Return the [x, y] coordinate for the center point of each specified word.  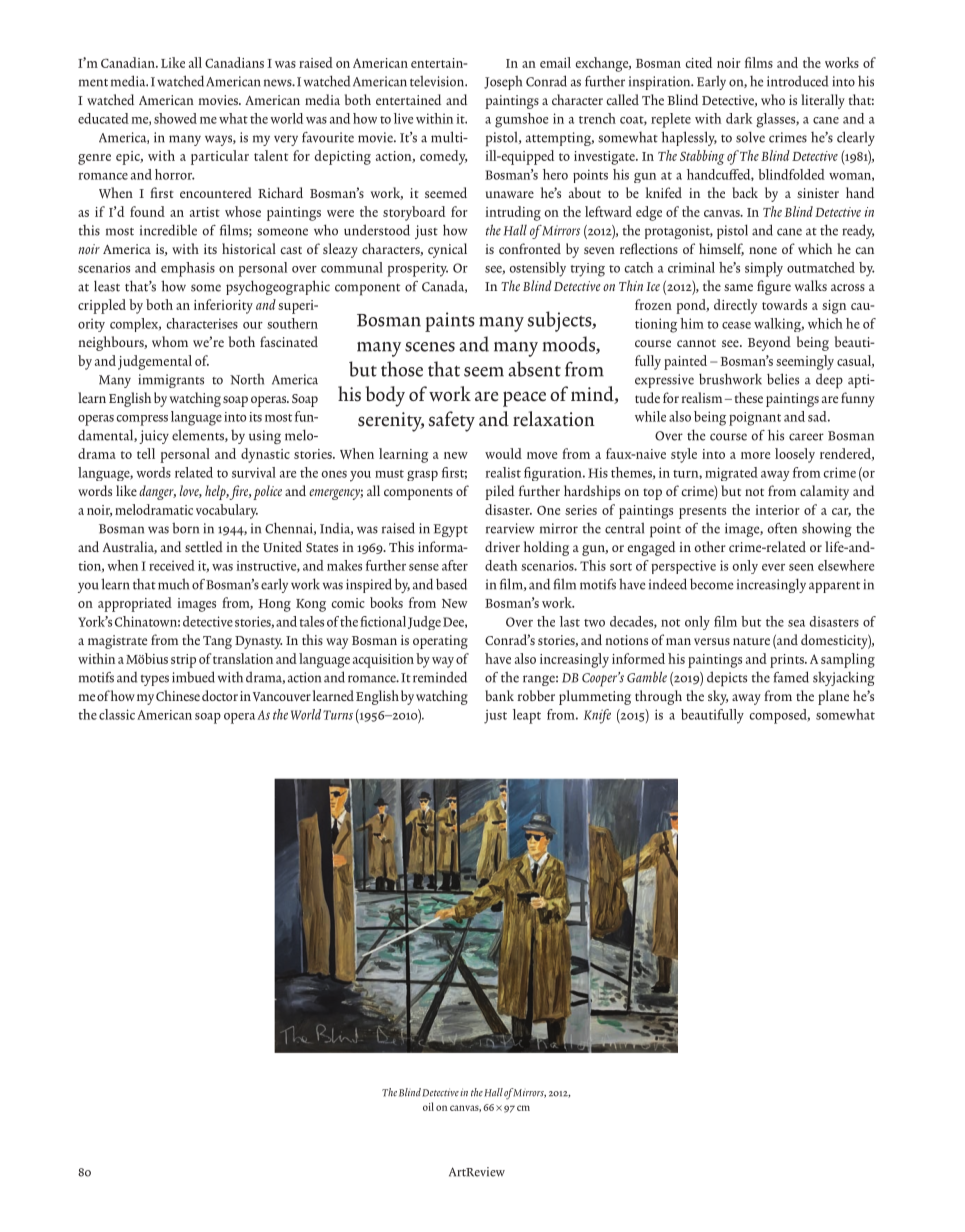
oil [428, 1106]
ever [773, 567]
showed [175, 118]
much [173, 584]
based [451, 584]
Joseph [503, 82]
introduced [797, 81]
